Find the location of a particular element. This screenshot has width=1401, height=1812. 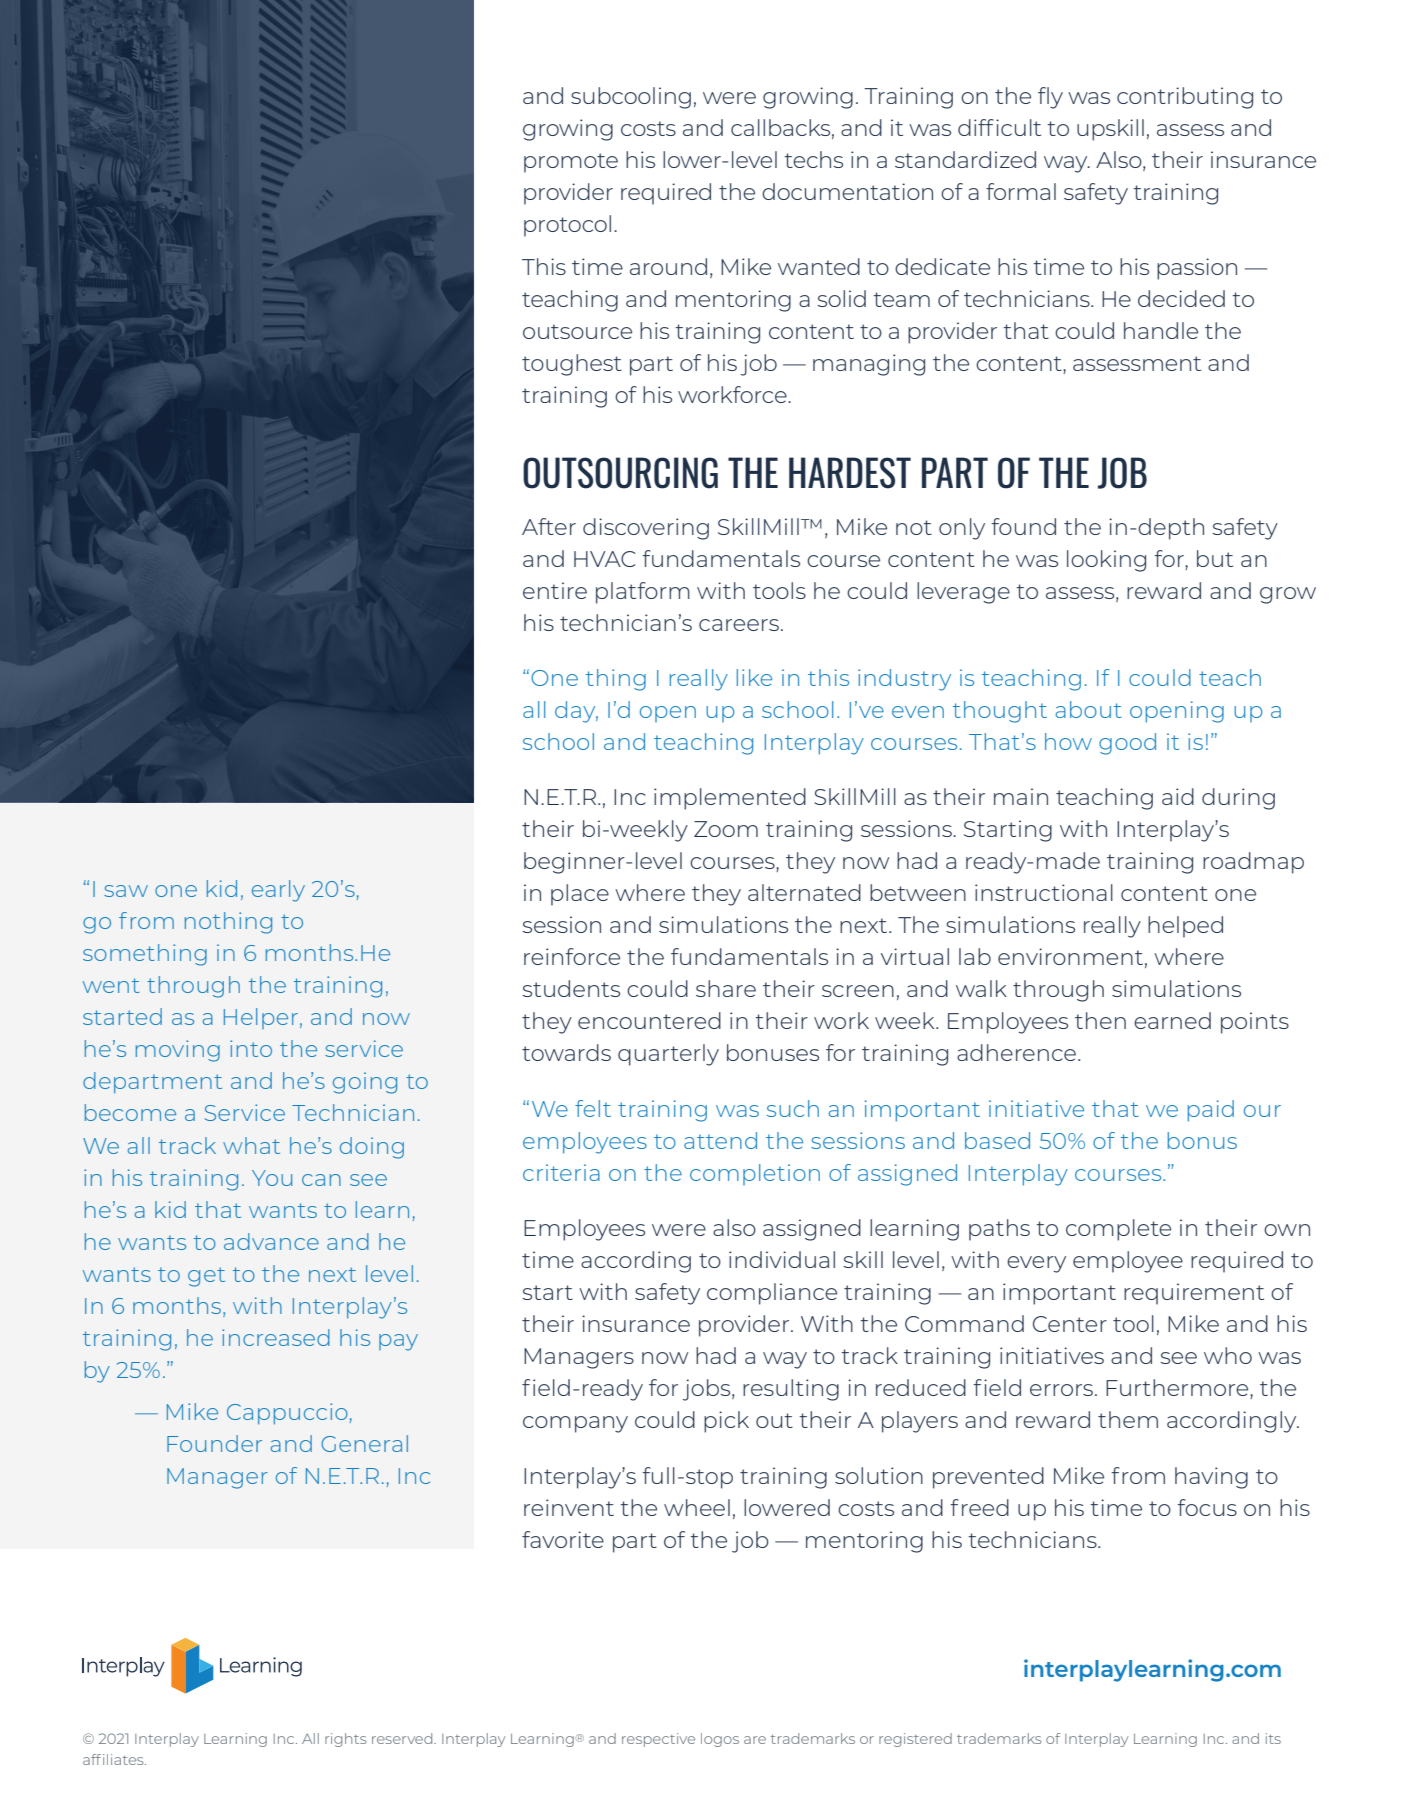

promote is located at coordinates (571, 163).
